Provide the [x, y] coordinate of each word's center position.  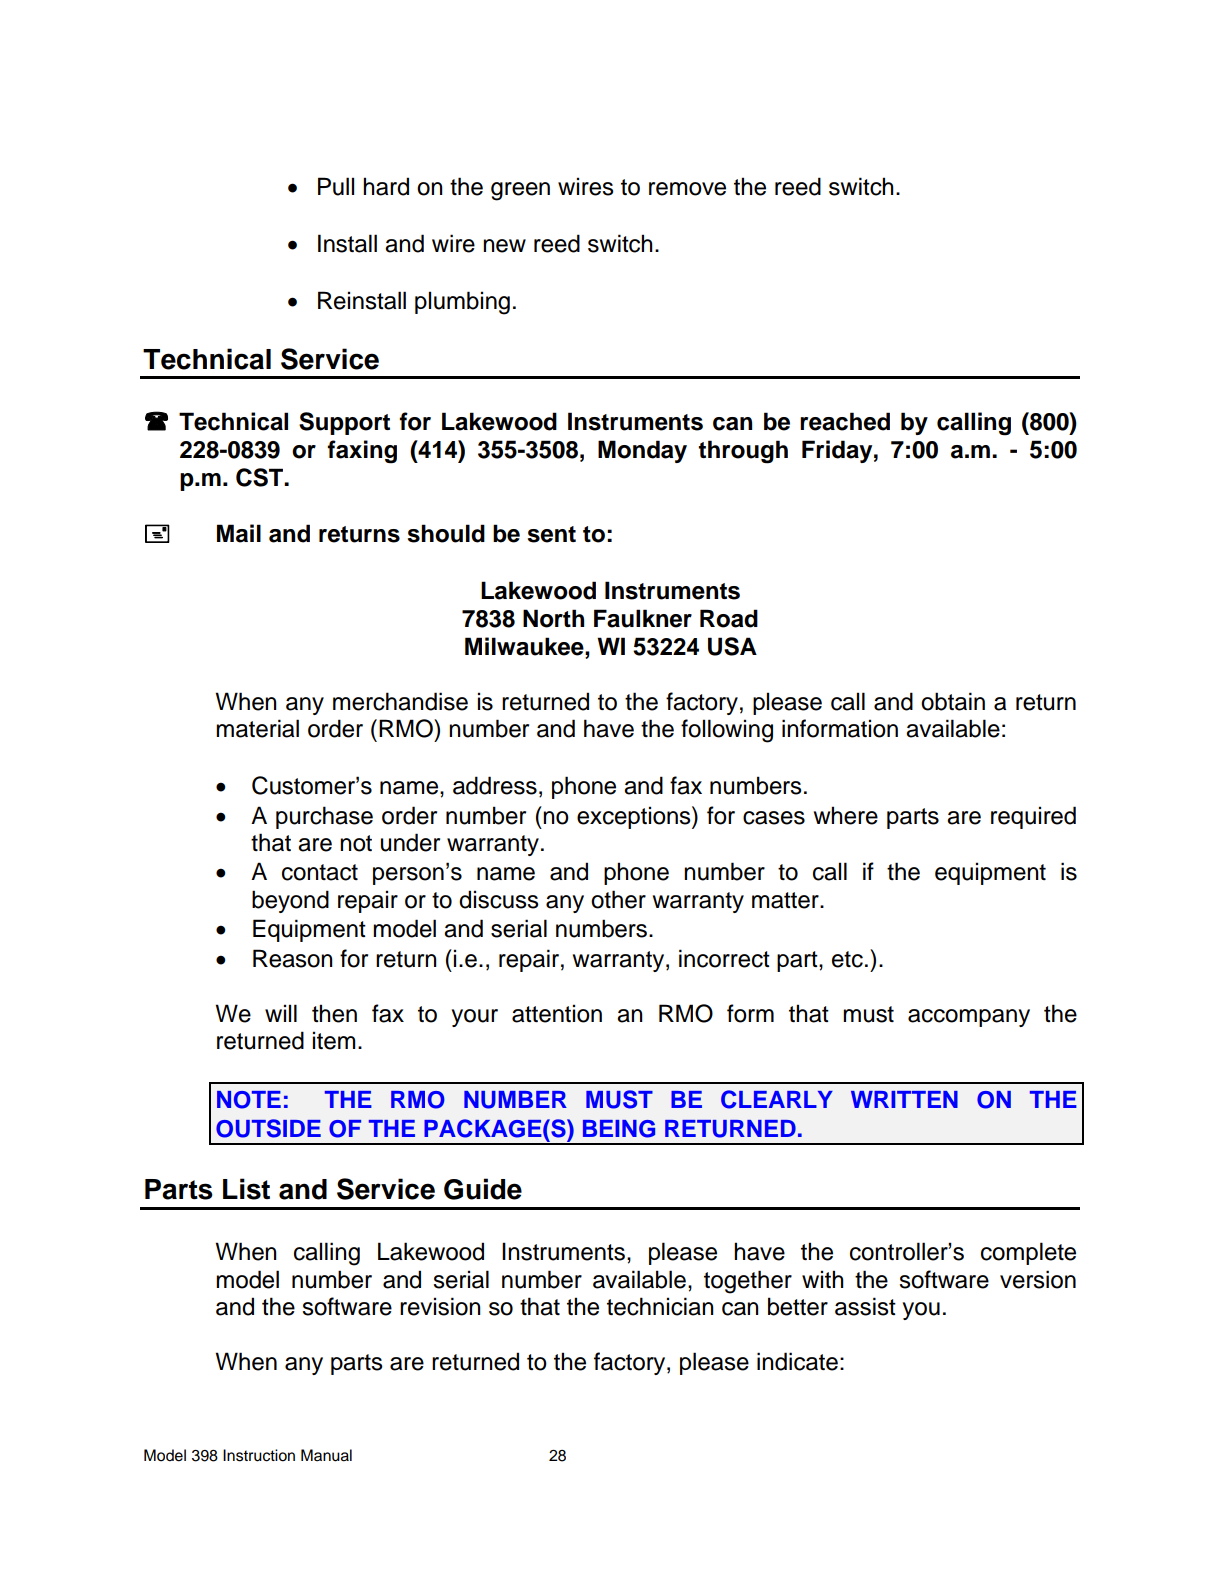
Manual [326, 1455]
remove [687, 189]
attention [557, 1013]
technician [660, 1306]
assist [865, 1306]
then [334, 1013]
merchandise [400, 701]
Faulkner [643, 618]
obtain [953, 701]
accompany [969, 1018]
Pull [336, 186]
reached [845, 421]
